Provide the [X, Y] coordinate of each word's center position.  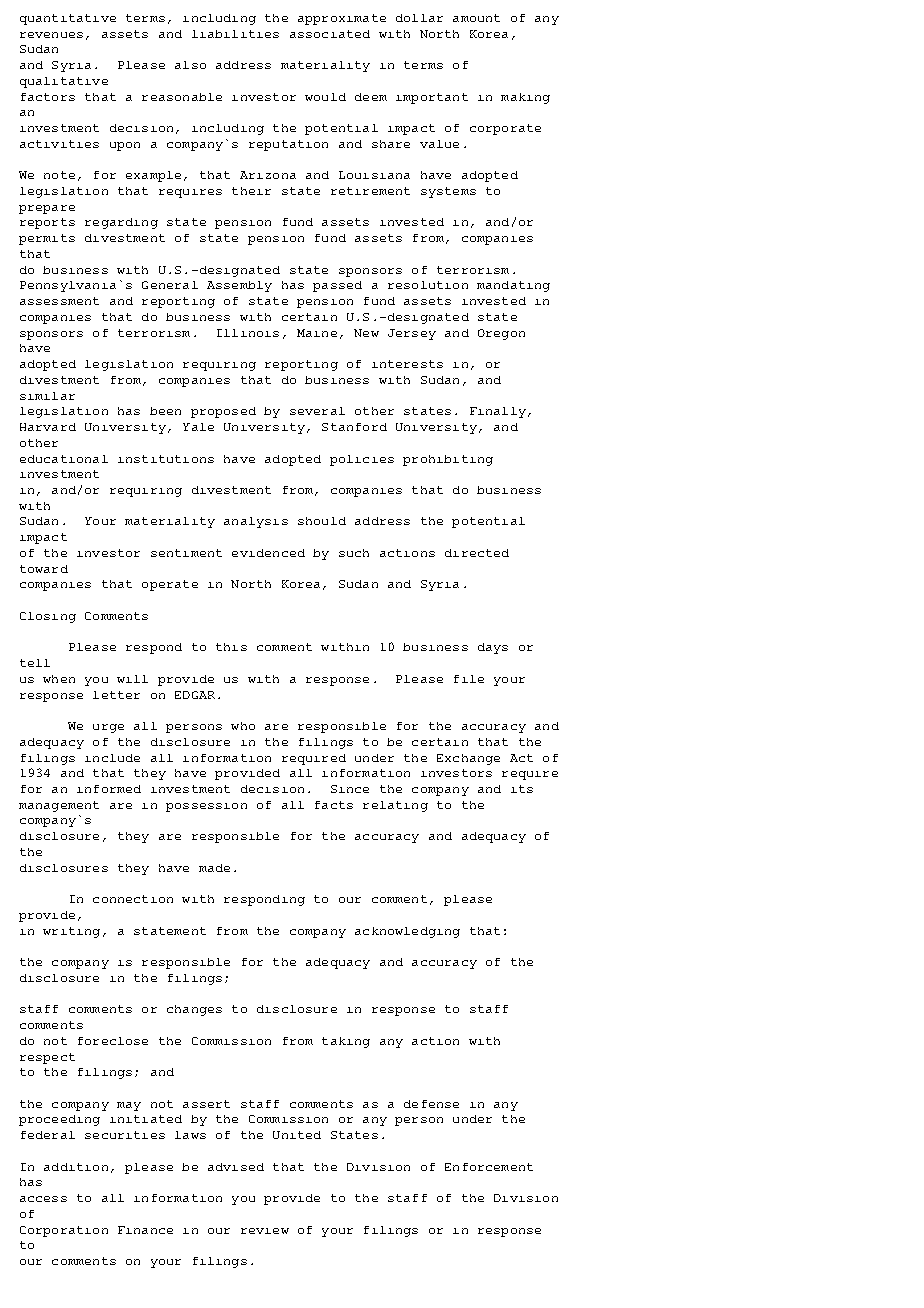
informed [109, 789]
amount [476, 18]
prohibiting [448, 460]
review [265, 1231]
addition [76, 1167]
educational [64, 459]
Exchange [468, 759]
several [317, 411]
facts [334, 805]
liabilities [235, 34]
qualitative [64, 82]
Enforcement [489, 1167]
